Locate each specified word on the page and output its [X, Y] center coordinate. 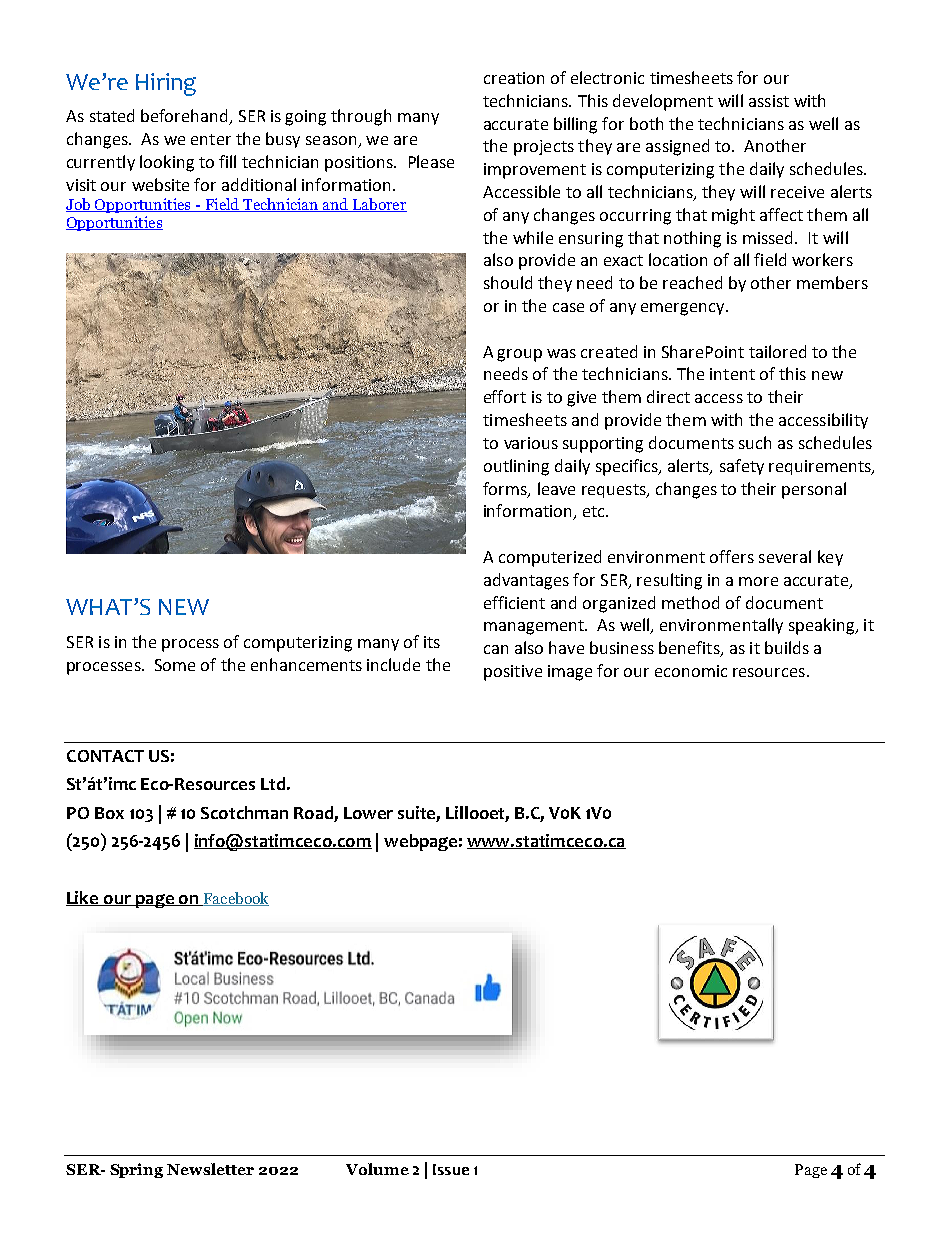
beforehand [185, 117]
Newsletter [210, 1169]
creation [514, 78]
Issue [451, 1169]
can [496, 649]
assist [769, 101]
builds [787, 647]
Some [175, 665]
